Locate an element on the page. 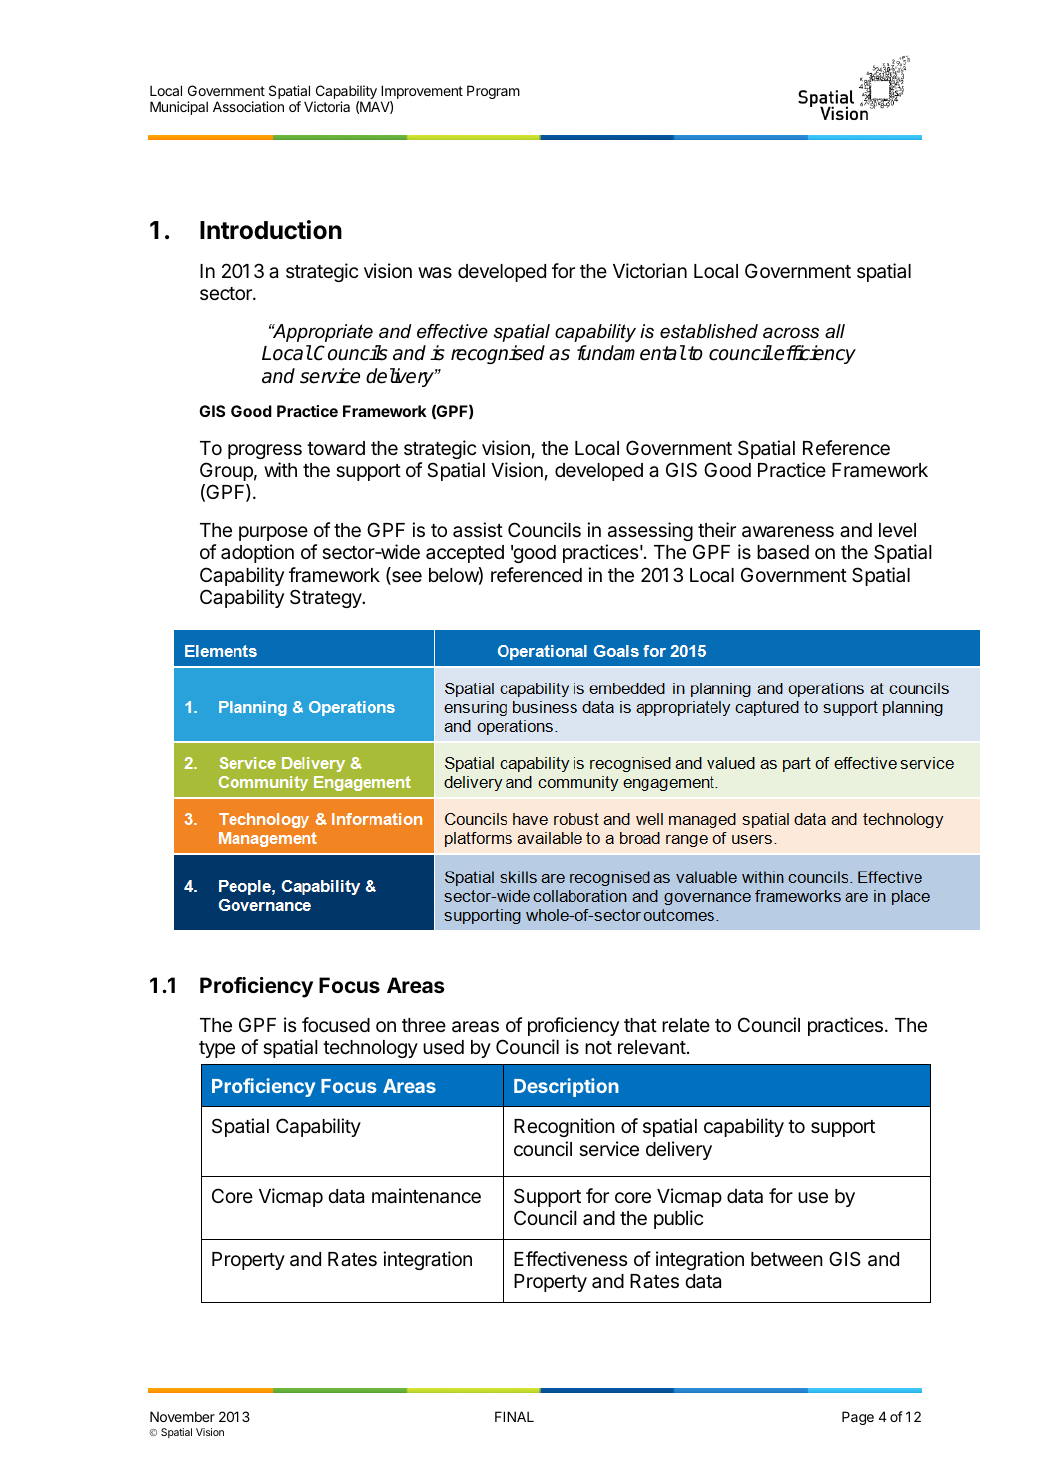 This page has height=1479, width=1045. not is located at coordinates (598, 1047).
